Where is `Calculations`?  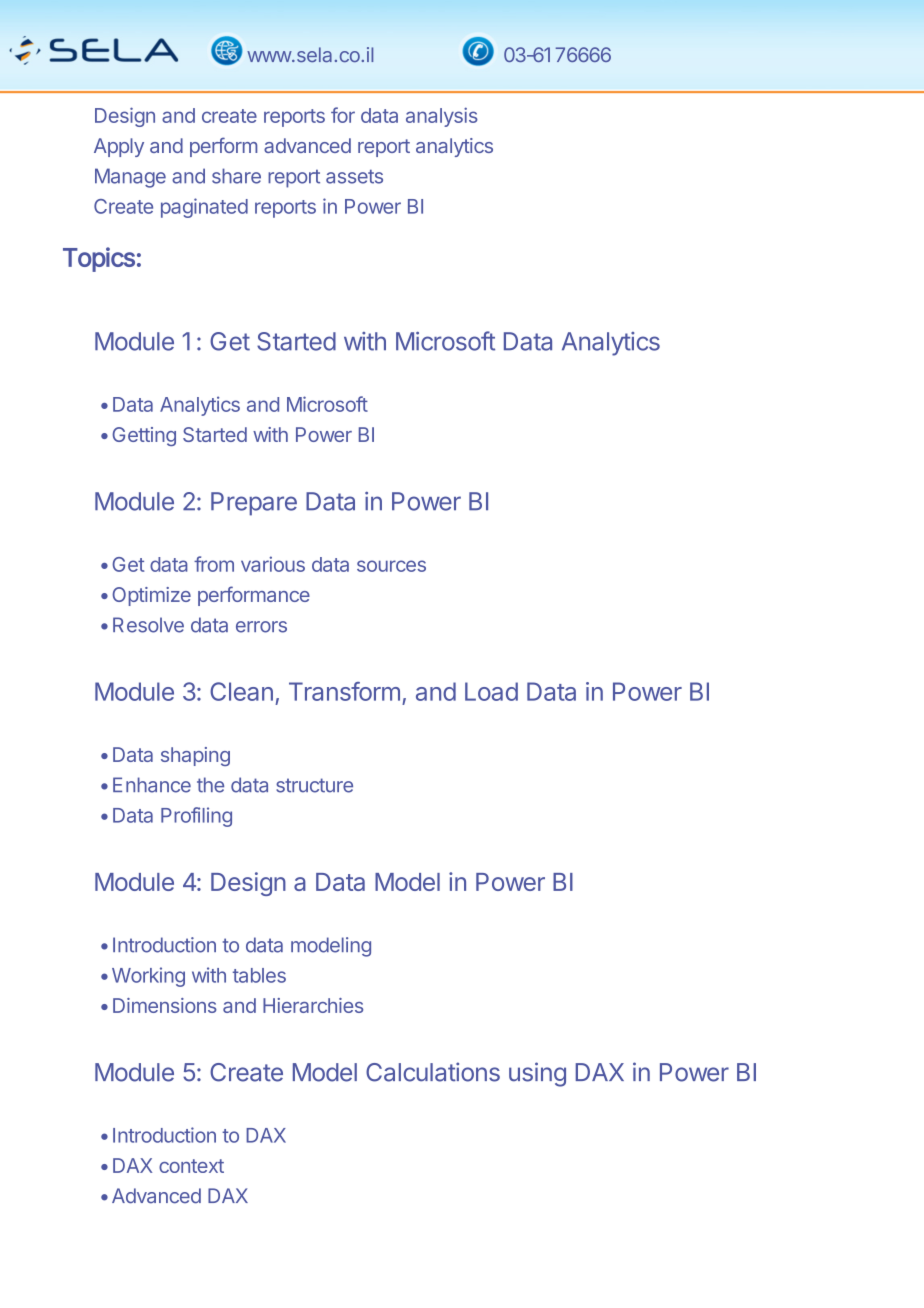
Calculations is located at coordinates (433, 1072).
